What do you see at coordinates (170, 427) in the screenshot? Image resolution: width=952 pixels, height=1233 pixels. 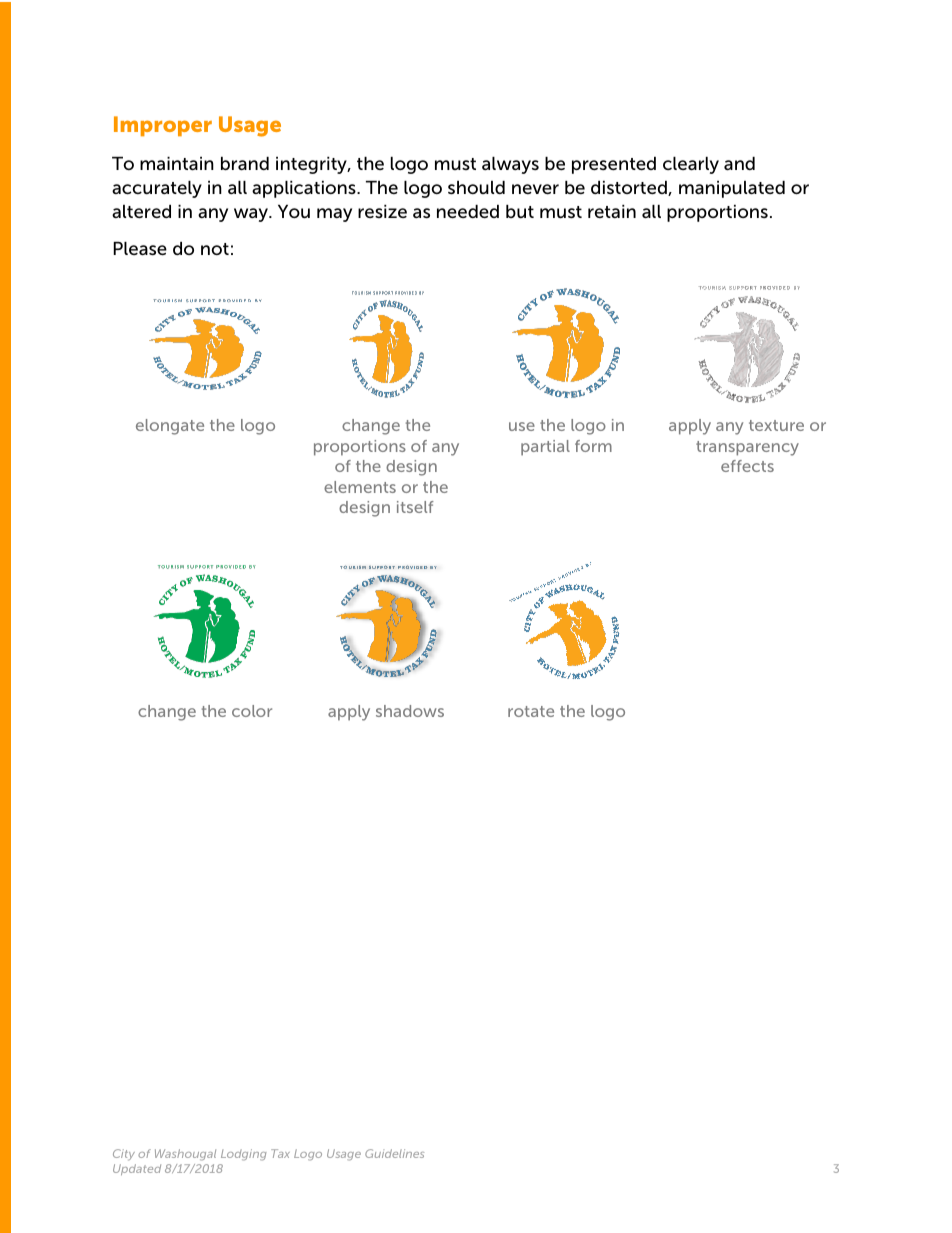 I see `elongate` at bounding box center [170, 427].
